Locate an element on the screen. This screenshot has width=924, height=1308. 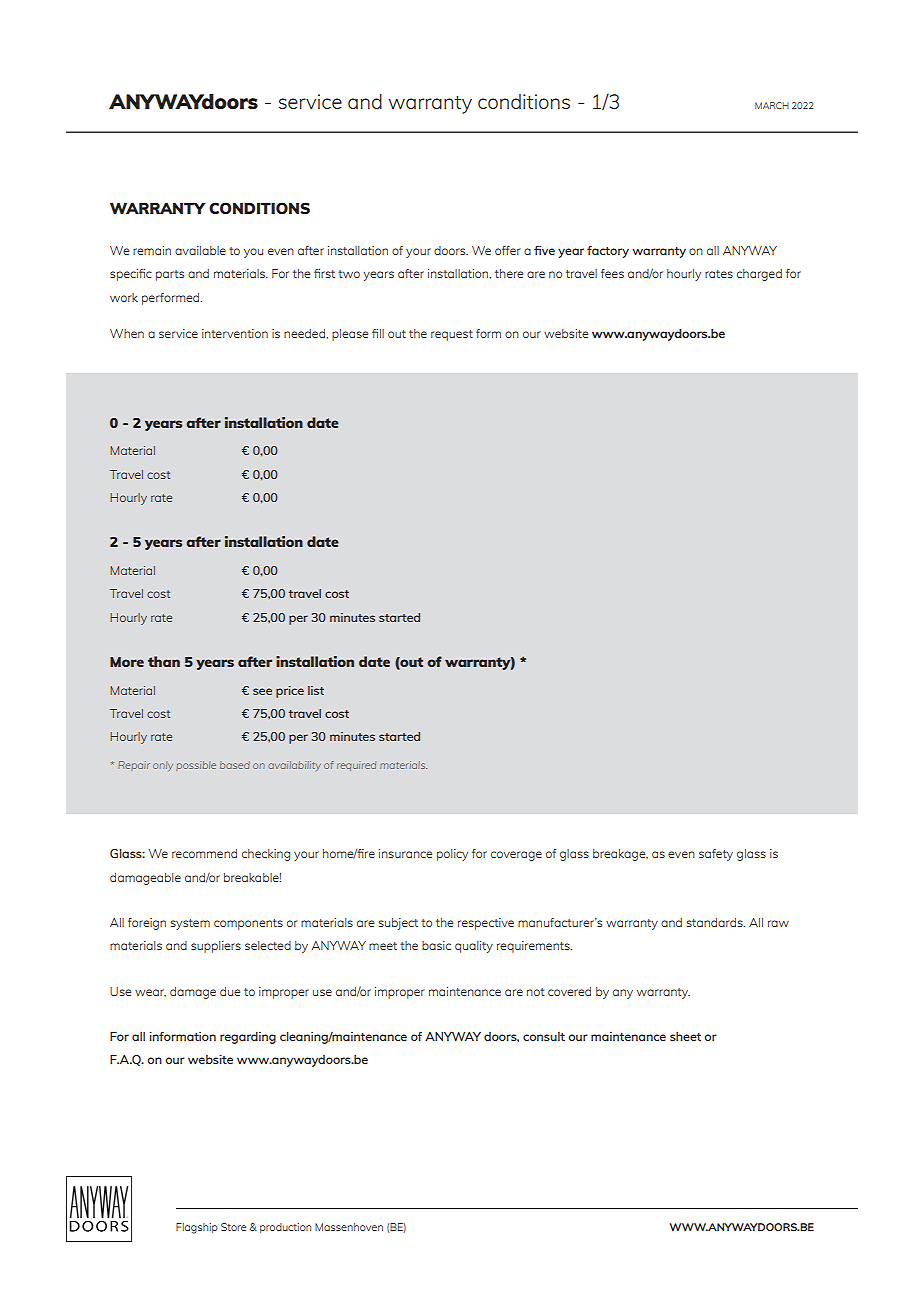
charged is located at coordinates (759, 275).
